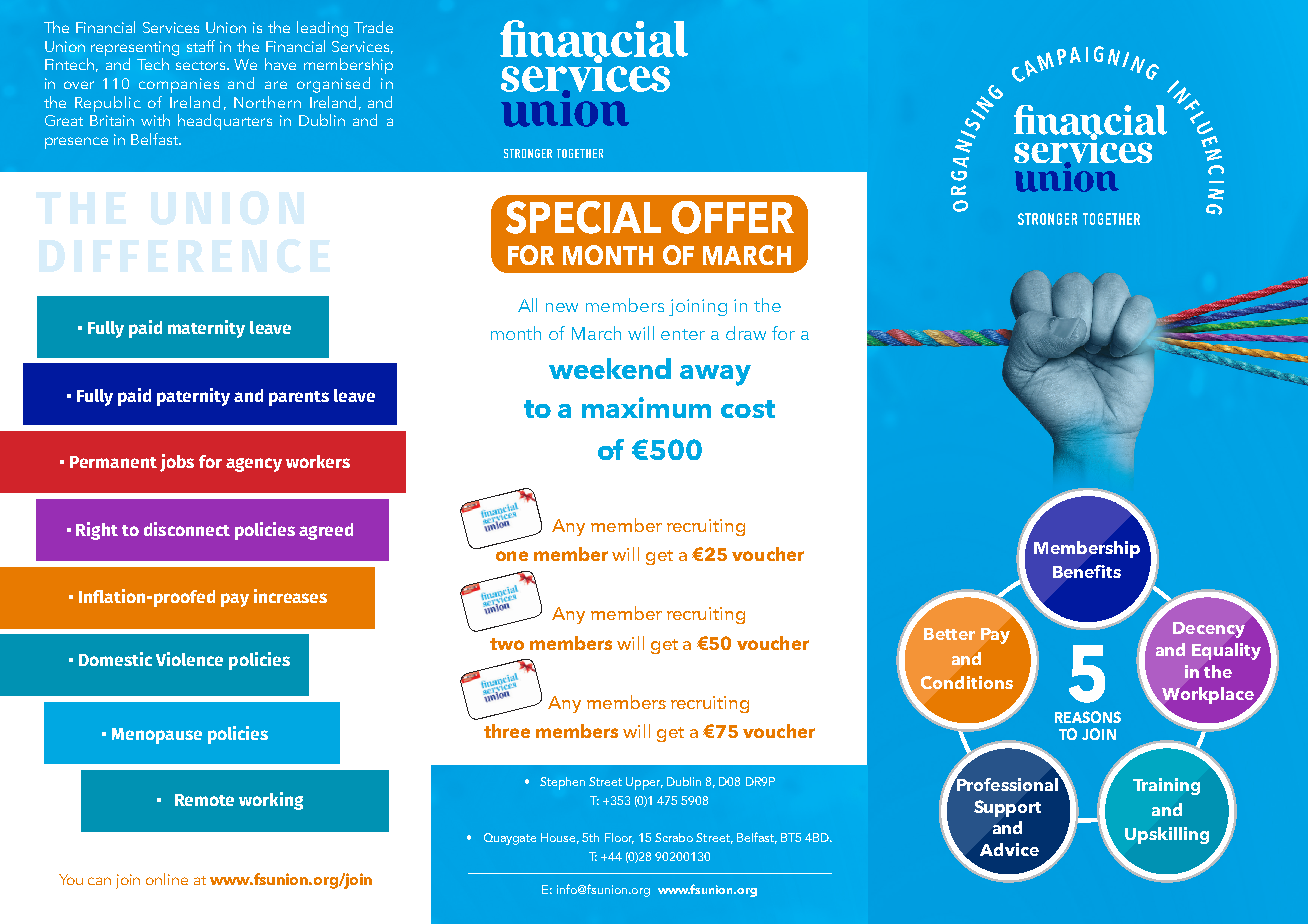  I want to click on SPECIAL, so click(583, 217).
